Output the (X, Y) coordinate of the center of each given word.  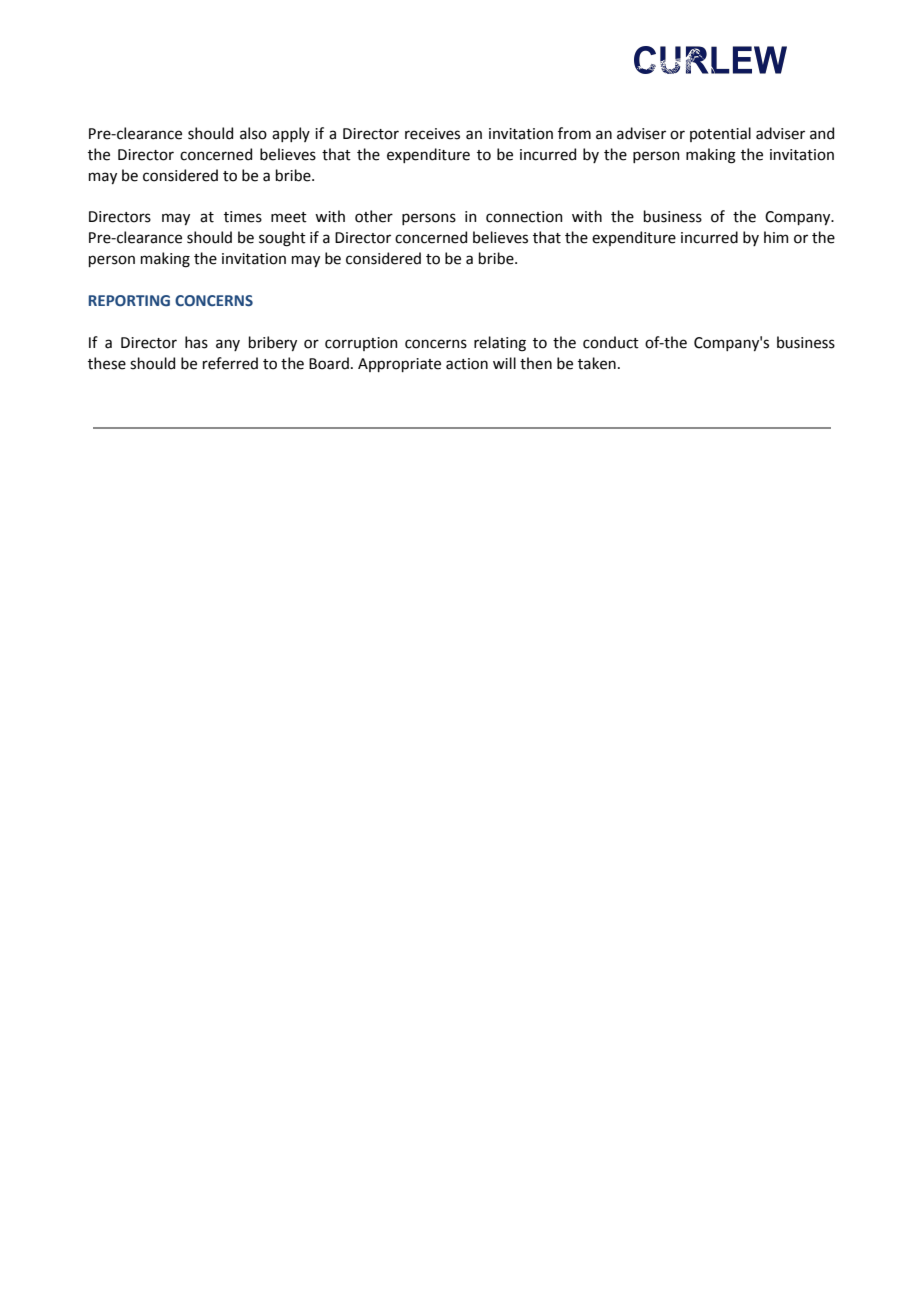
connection (524, 217)
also (253, 133)
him (776, 237)
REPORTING (129, 301)
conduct (611, 342)
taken (597, 363)
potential (720, 134)
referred (230, 363)
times (243, 217)
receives (432, 134)
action (467, 364)
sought (282, 239)
